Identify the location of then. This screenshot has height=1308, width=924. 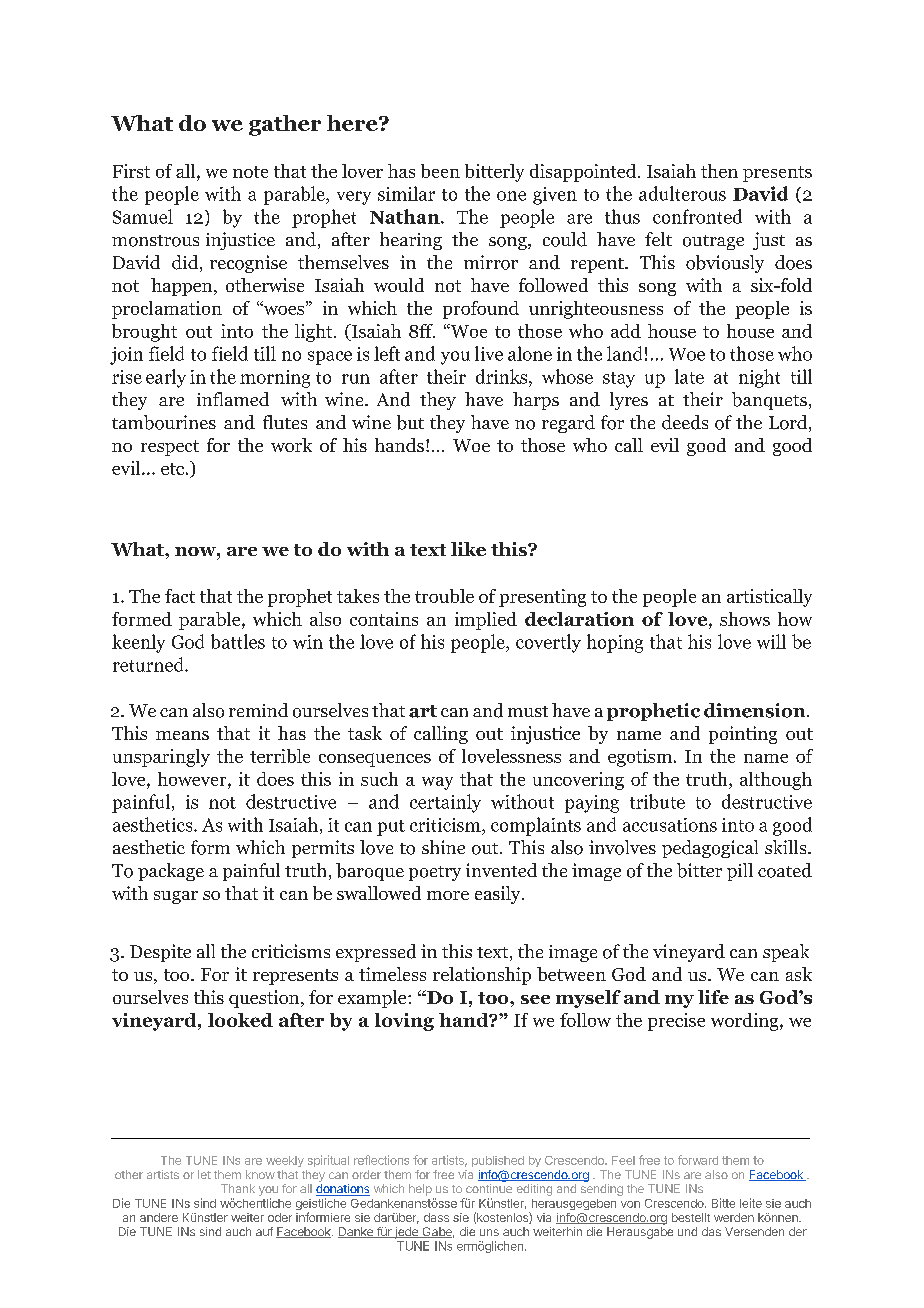
(719, 171).
